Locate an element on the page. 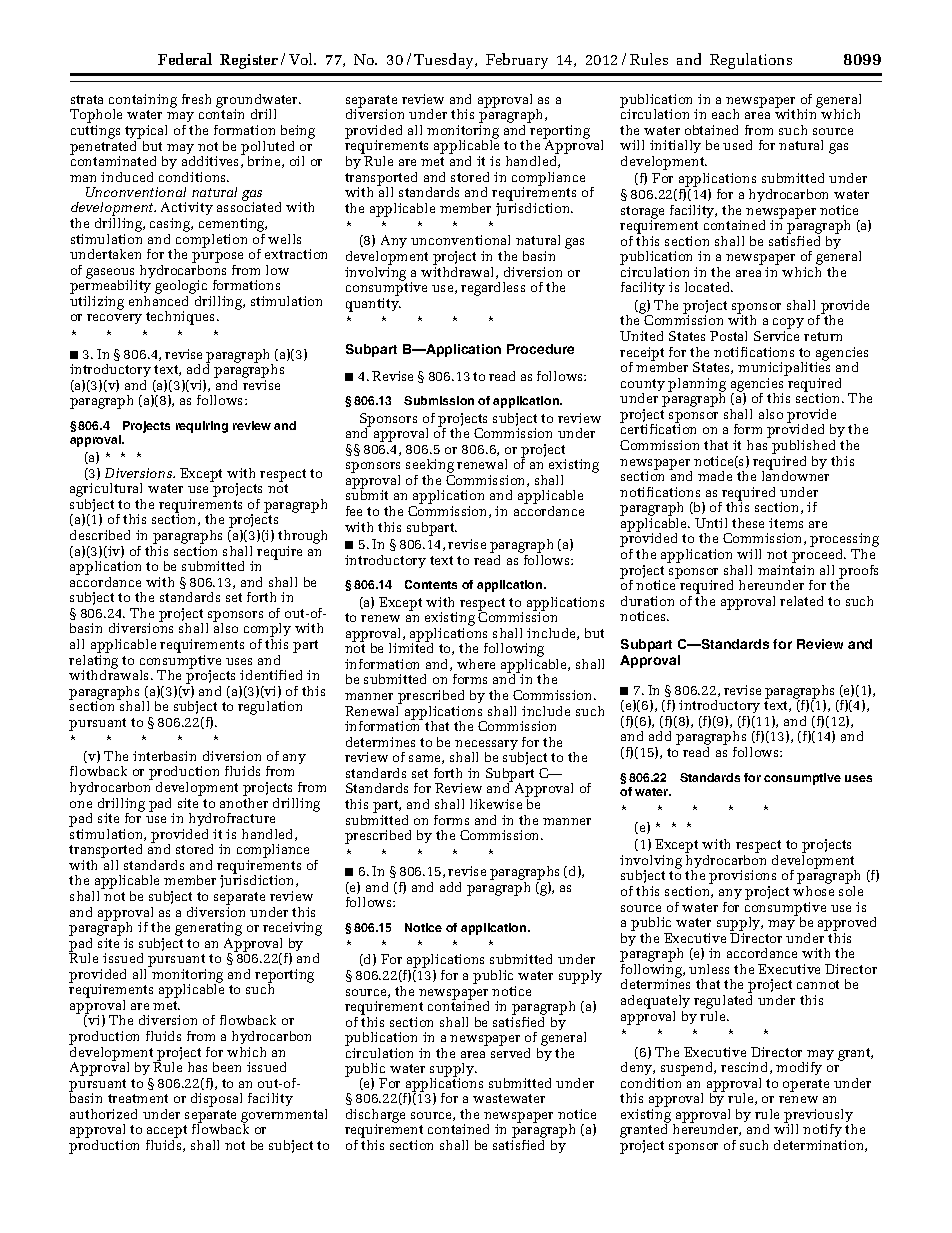 Image resolution: width=952 pixels, height=1233 pixels. necessary is located at coordinates (487, 746).
